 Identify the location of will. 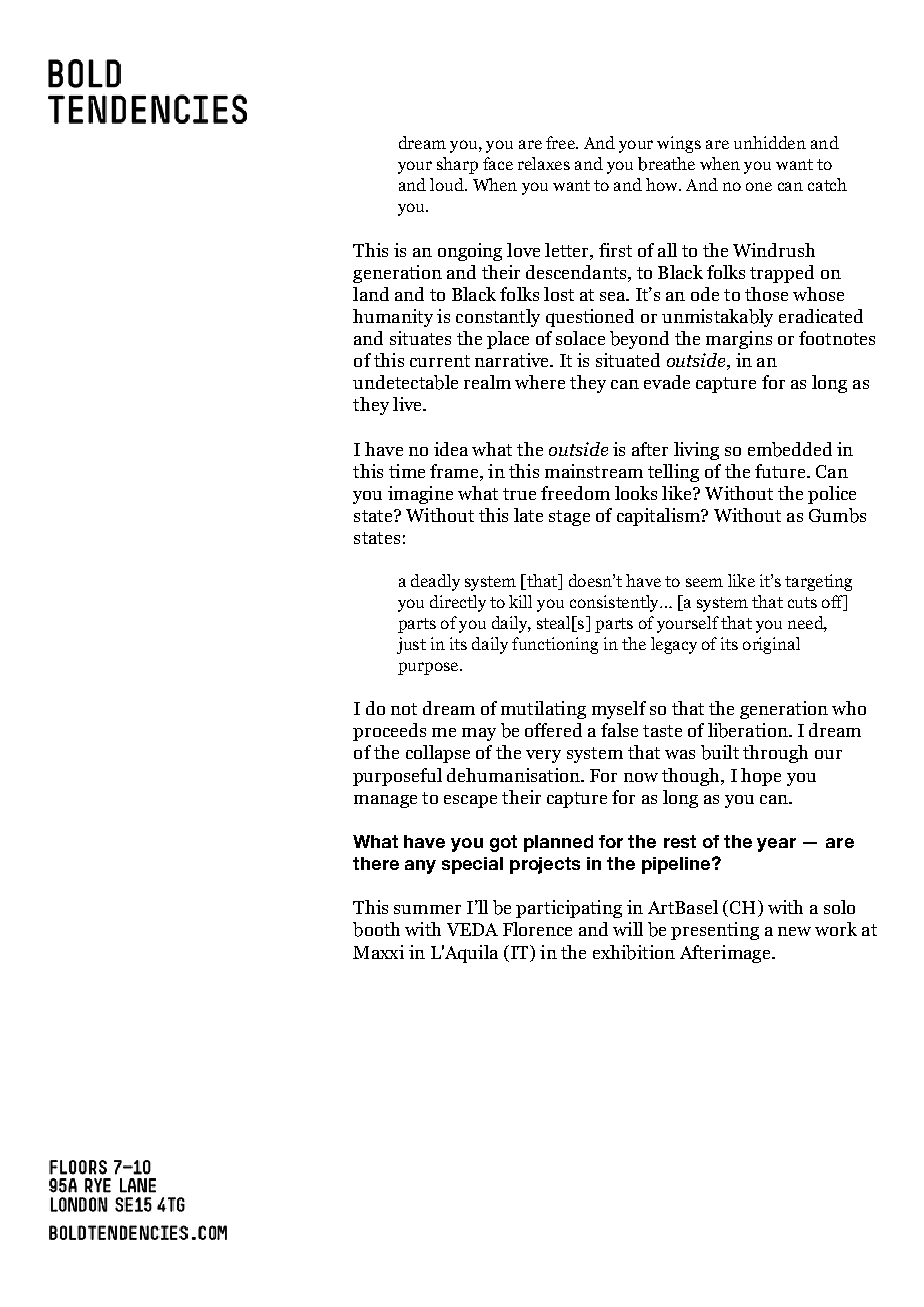
(628, 929).
